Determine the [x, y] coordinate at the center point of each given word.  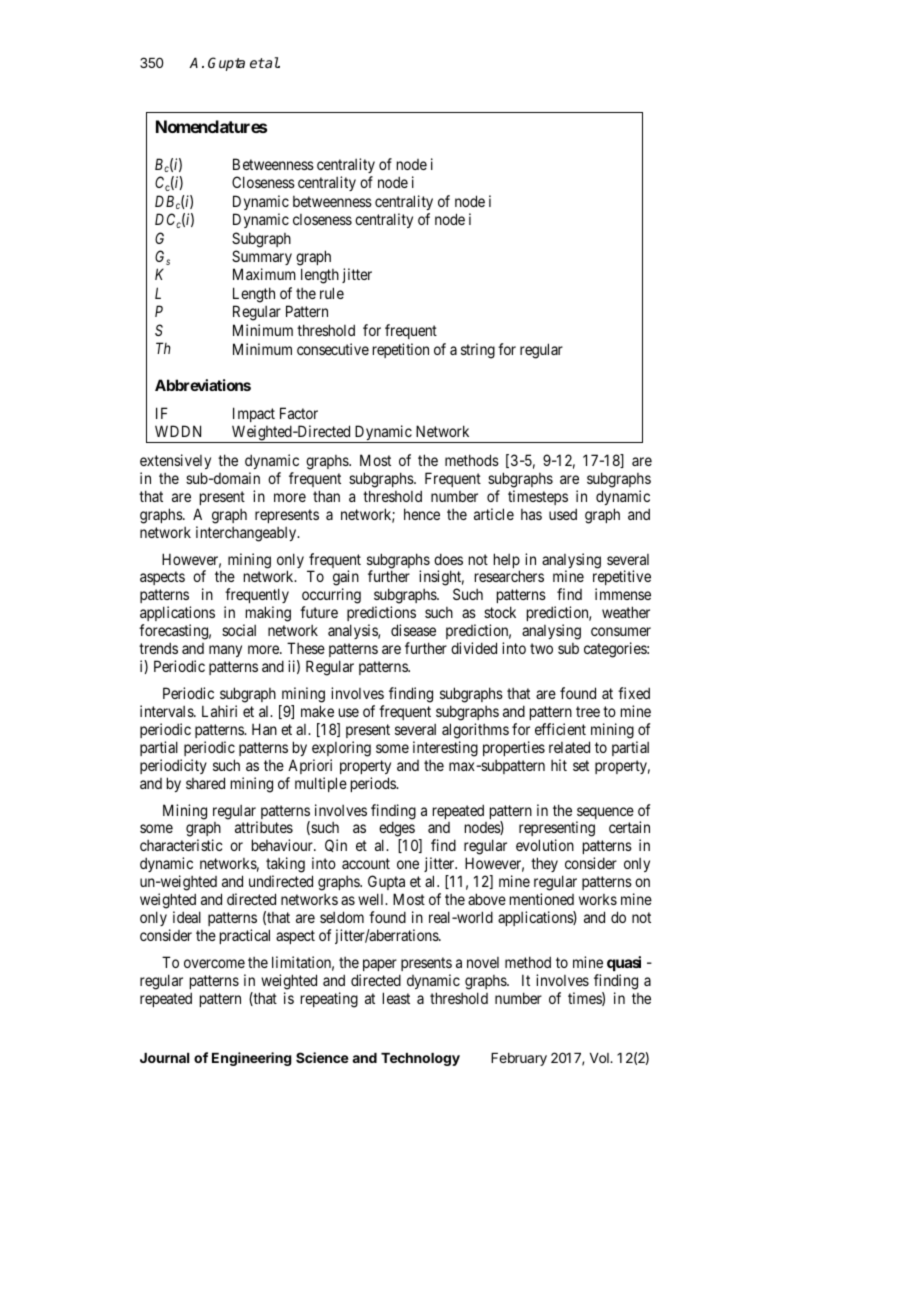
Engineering [252, 1059]
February [519, 1059]
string [478, 351]
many [225, 651]
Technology [420, 1059]
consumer [621, 631]
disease [413, 630]
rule [332, 293]
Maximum [264, 274]
